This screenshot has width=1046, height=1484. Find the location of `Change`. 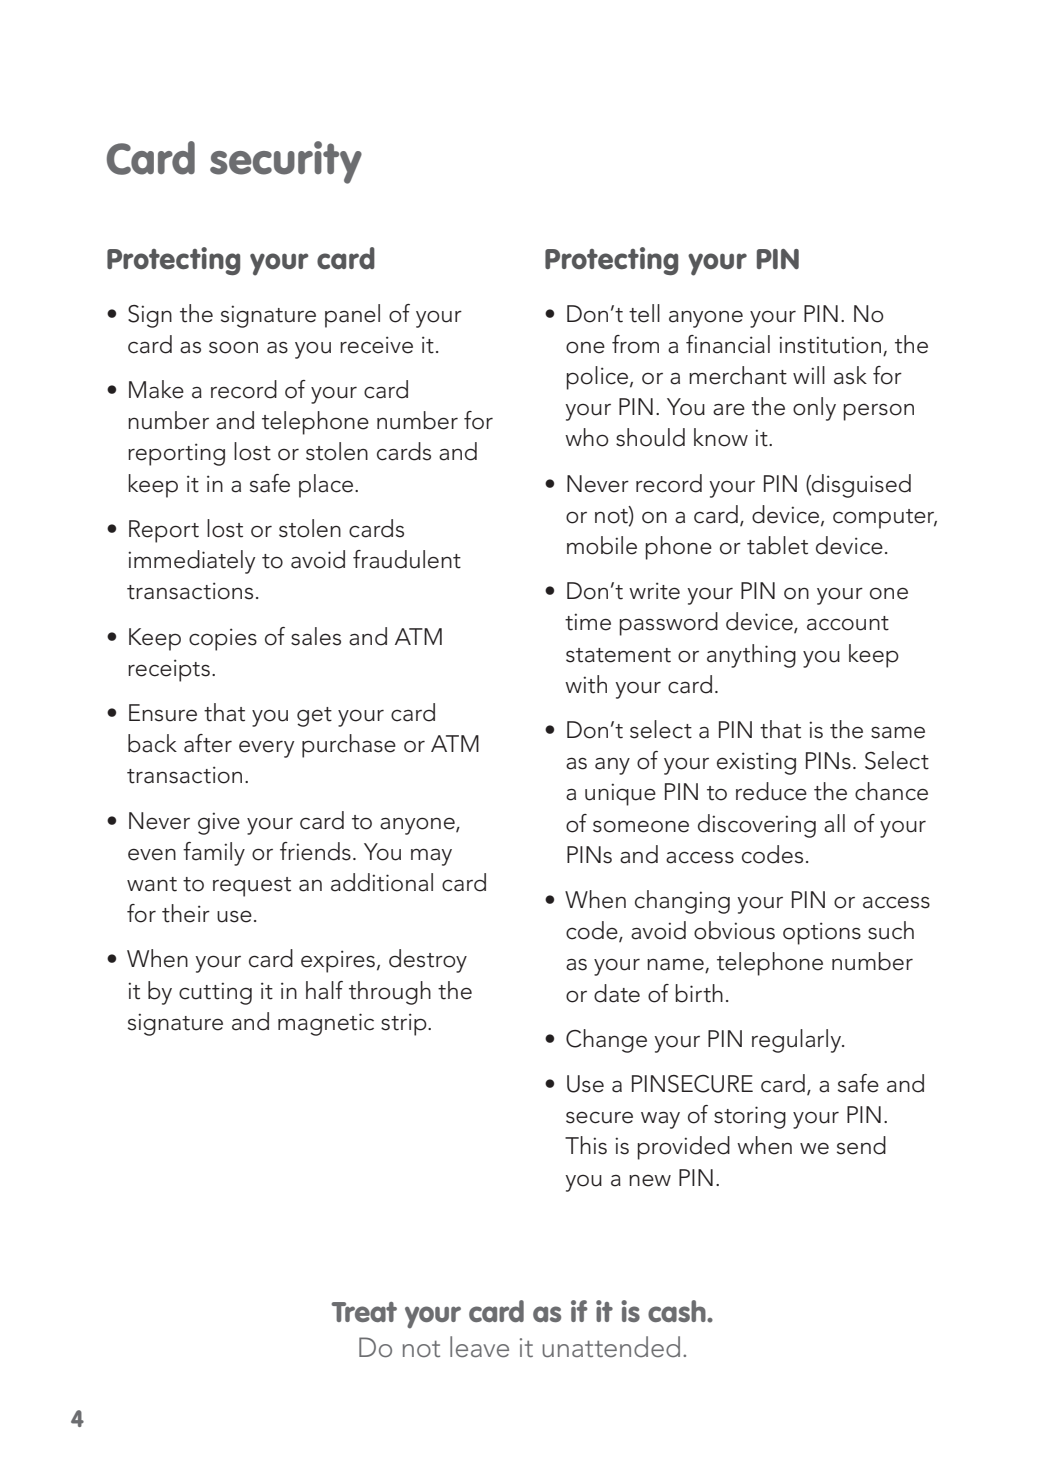

Change is located at coordinates (606, 1041).
